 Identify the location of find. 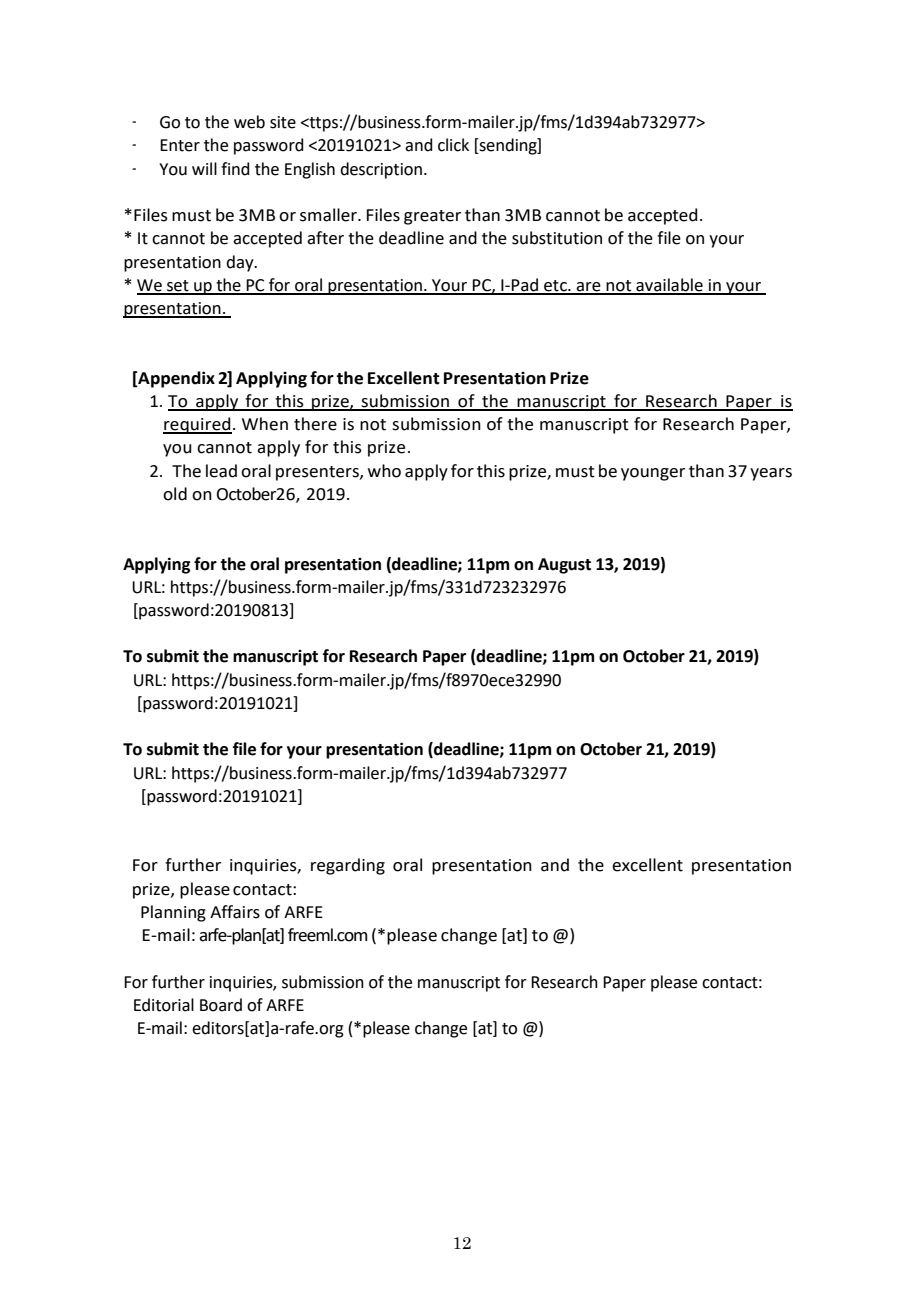
(235, 169).
